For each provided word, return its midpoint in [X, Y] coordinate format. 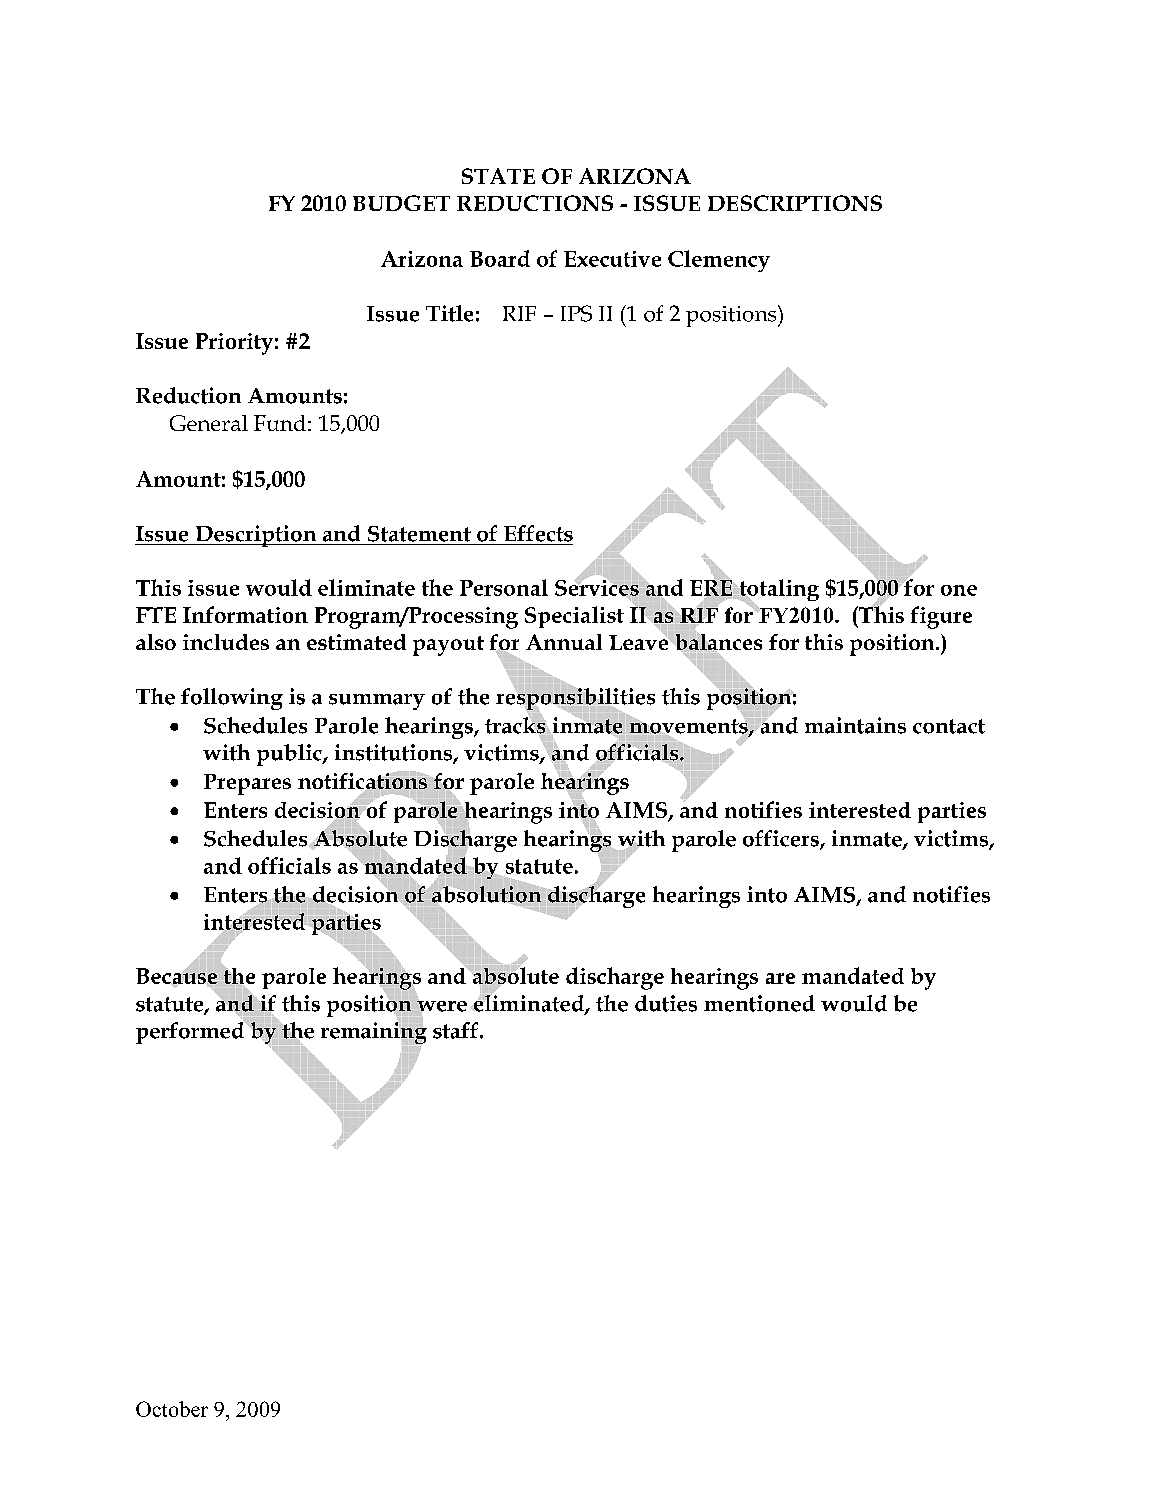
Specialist [574, 617]
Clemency [719, 261]
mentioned [759, 1003]
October [172, 1409]
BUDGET [401, 203]
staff [457, 1030]
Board [500, 258]
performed [191, 1031]
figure [941, 617]
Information [245, 614]
